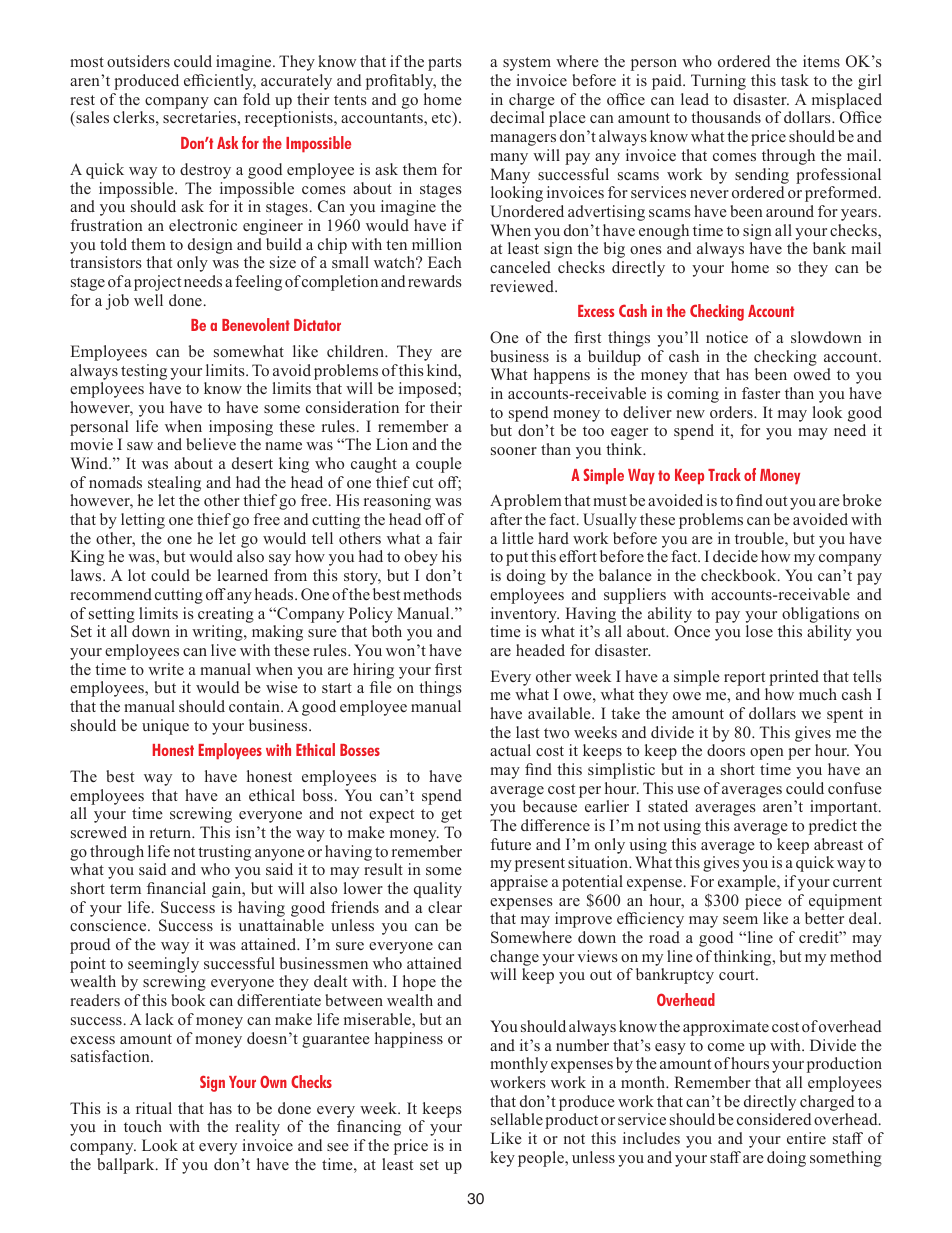 This image has height=1233, width=952. What do you see at coordinates (767, 754) in the image?
I see `open` at bounding box center [767, 754].
